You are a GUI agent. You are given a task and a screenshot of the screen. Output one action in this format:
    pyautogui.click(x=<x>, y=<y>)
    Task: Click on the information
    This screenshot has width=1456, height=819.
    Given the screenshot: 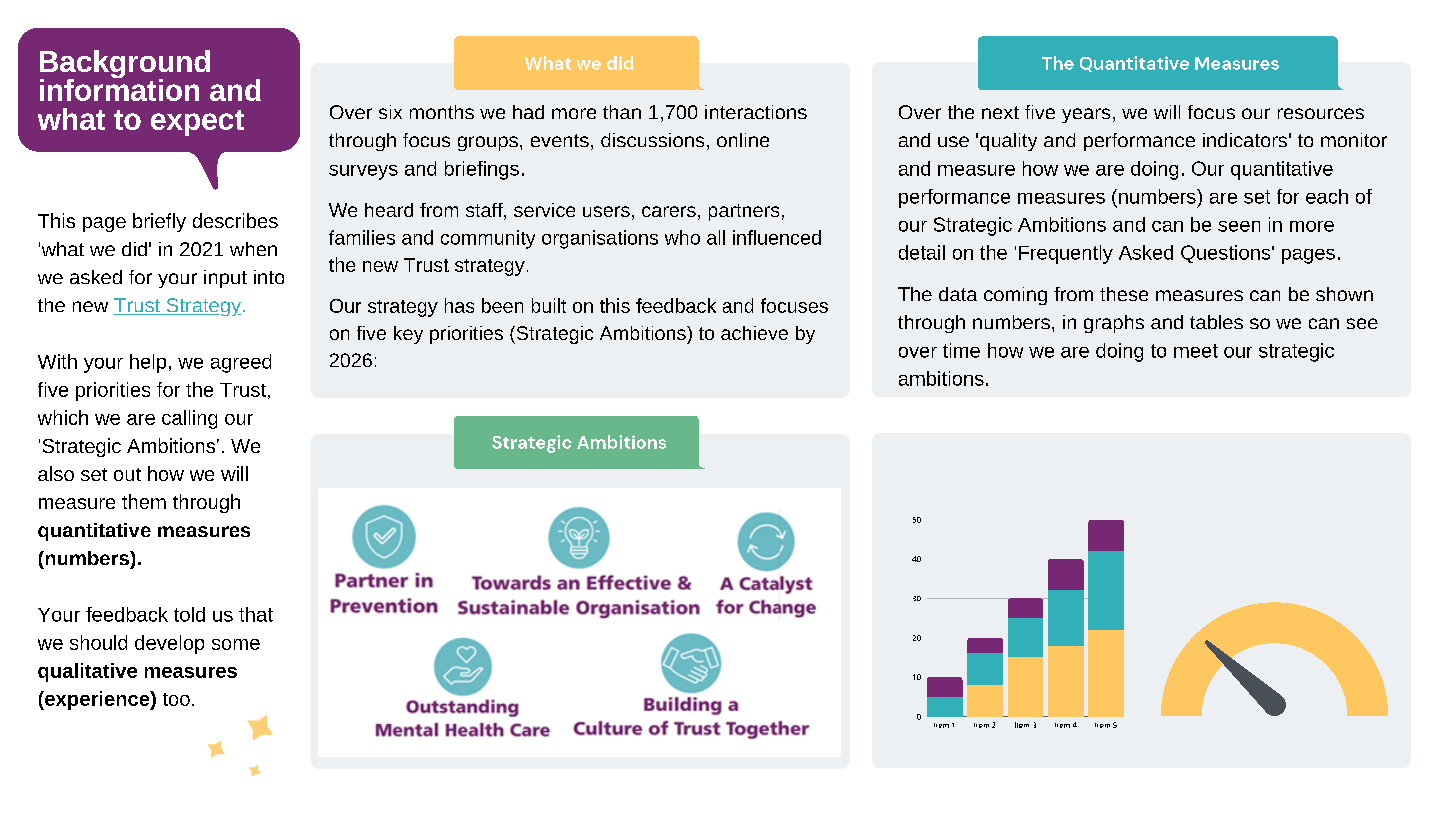 What is the action you would take?
    pyautogui.click(x=119, y=88)
